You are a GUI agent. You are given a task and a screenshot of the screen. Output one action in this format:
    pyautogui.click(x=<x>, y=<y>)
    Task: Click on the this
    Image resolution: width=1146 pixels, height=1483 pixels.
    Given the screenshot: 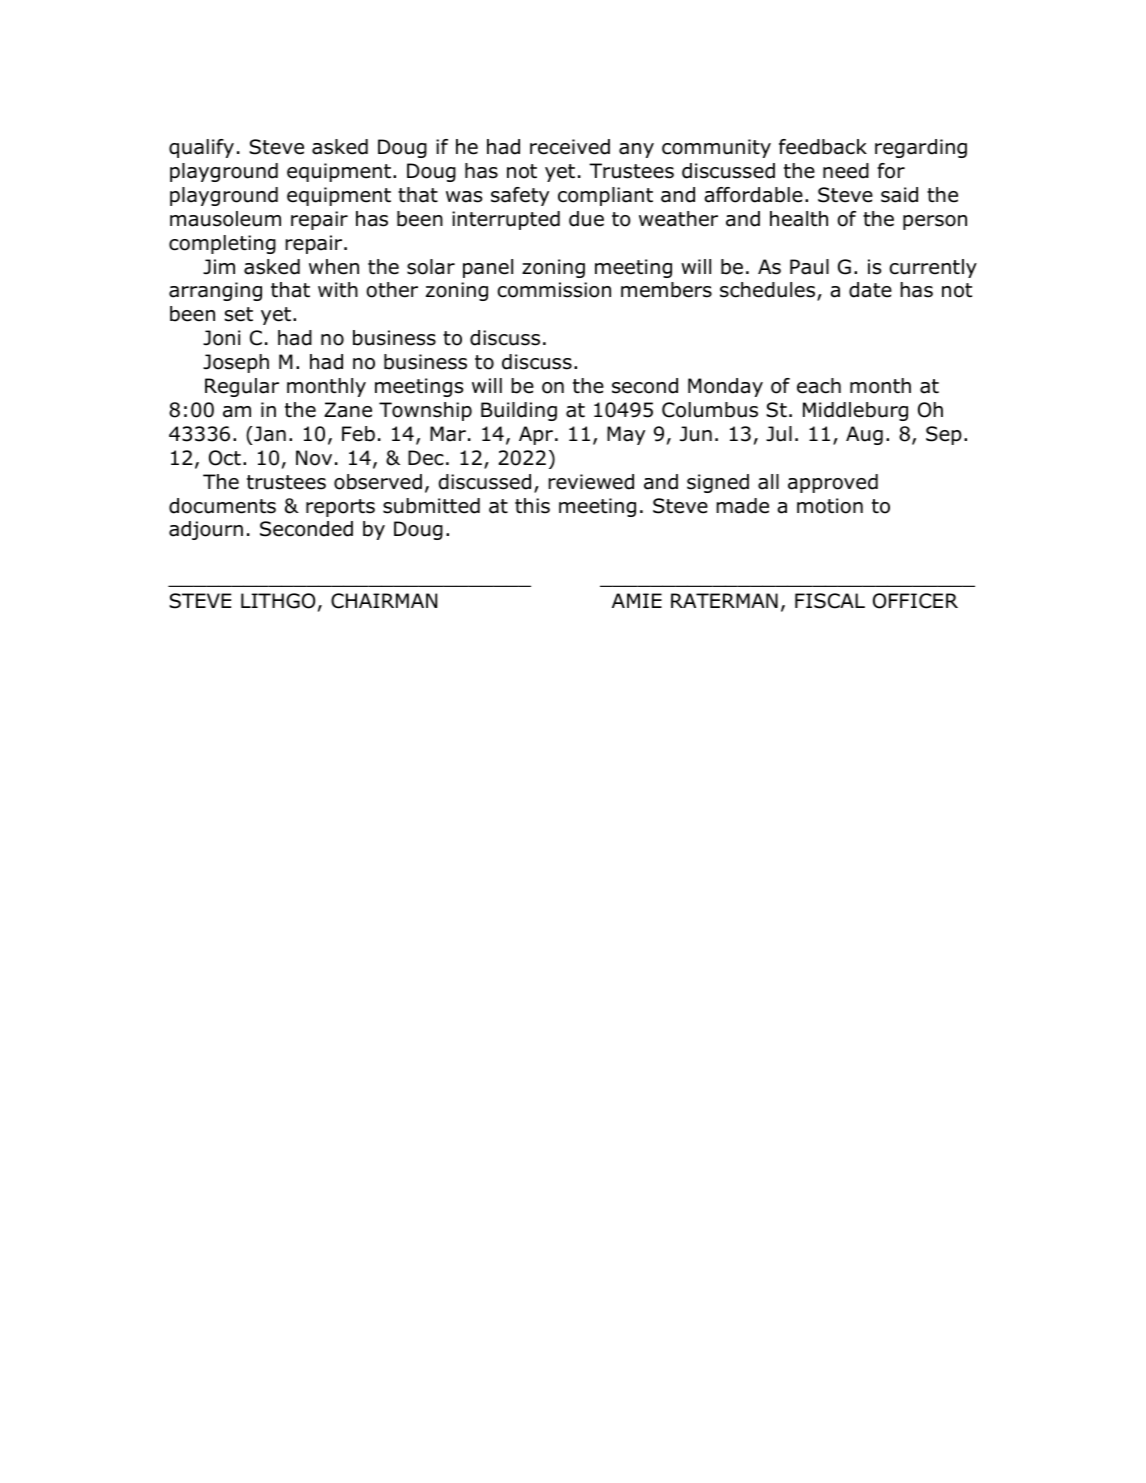 What is the action you would take?
    pyautogui.click(x=532, y=506)
